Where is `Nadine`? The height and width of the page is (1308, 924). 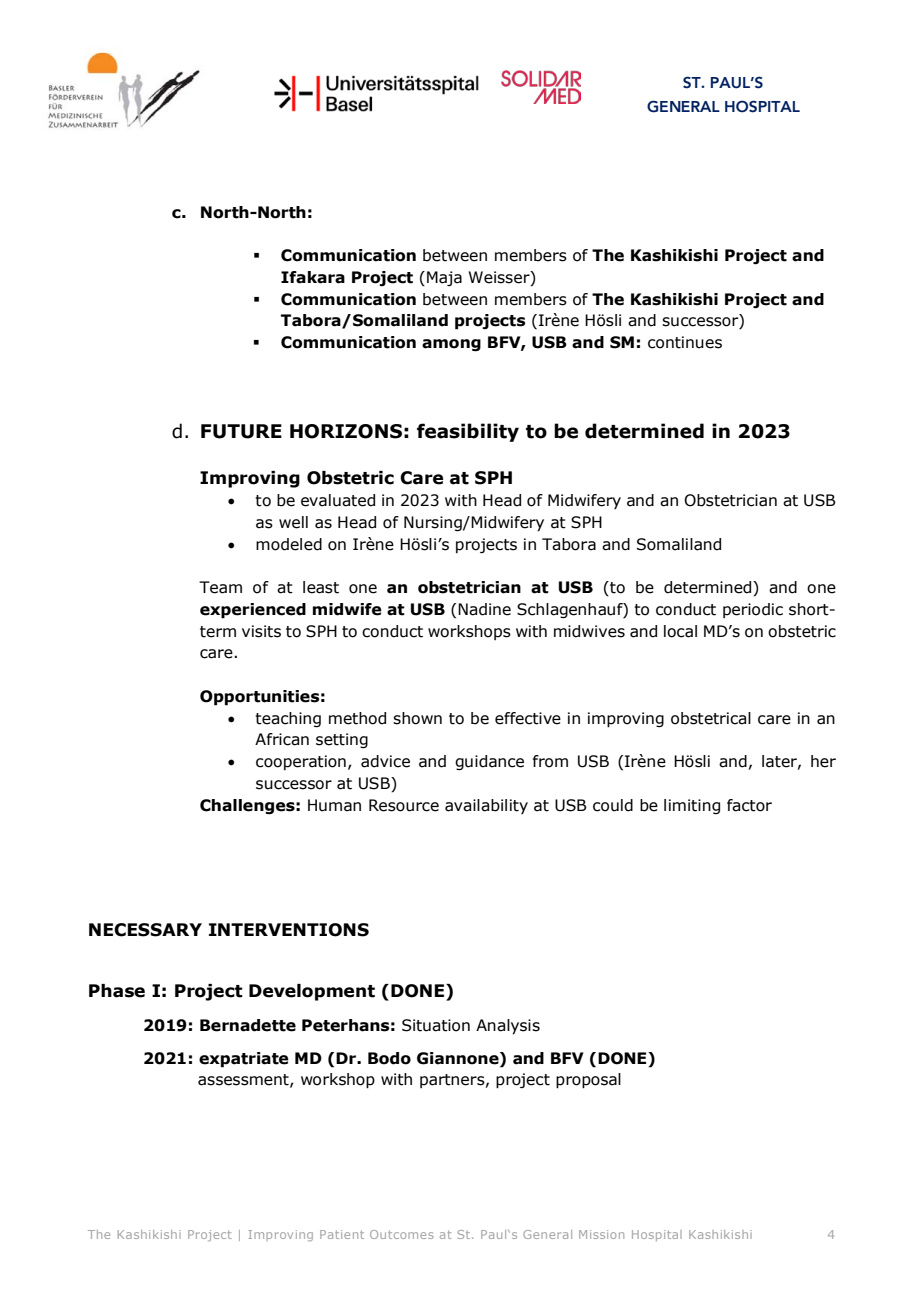 Nadine is located at coordinates (484, 609).
